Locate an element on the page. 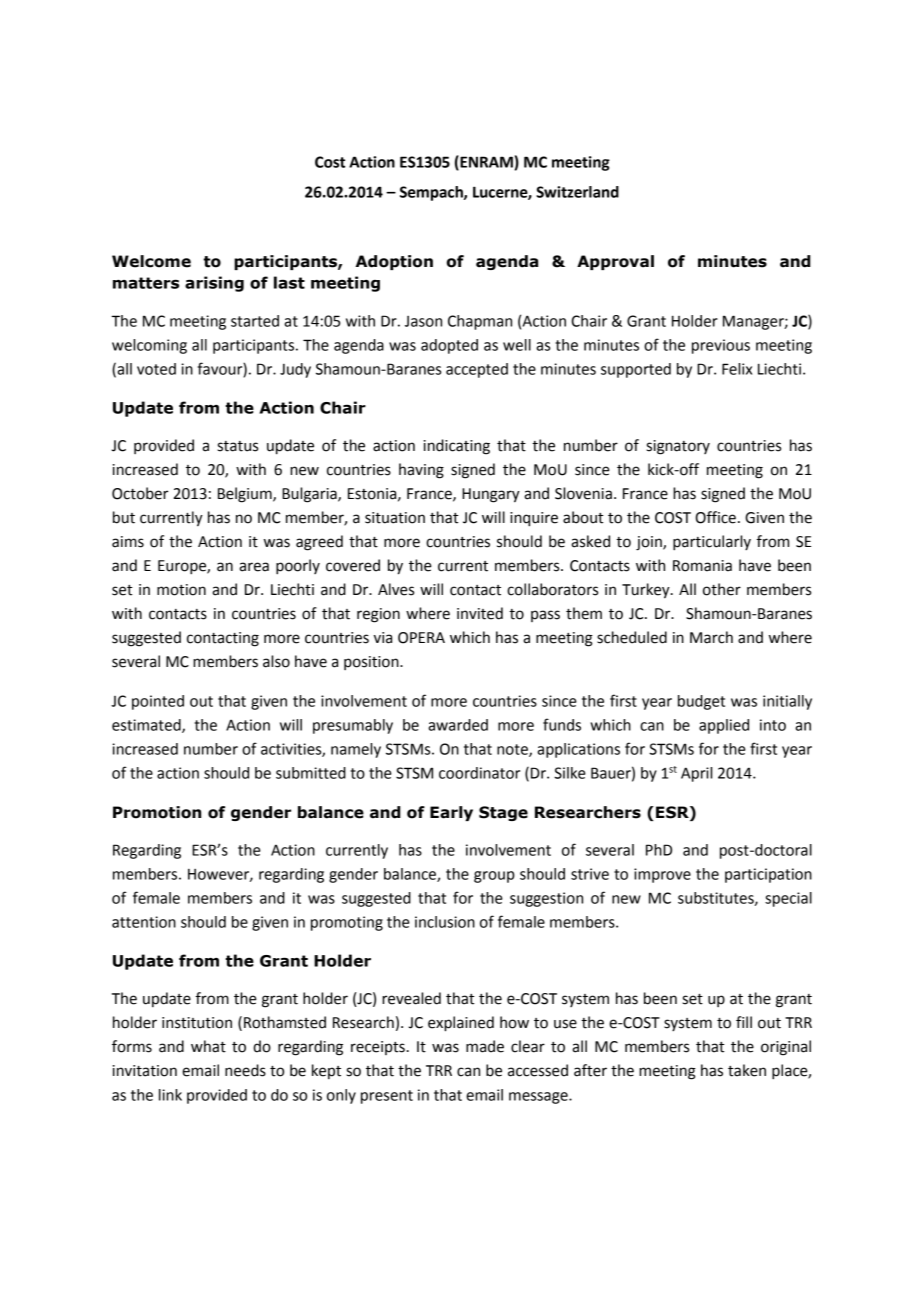 This document has height=1308, width=924. improve is located at coordinates (662, 875).
